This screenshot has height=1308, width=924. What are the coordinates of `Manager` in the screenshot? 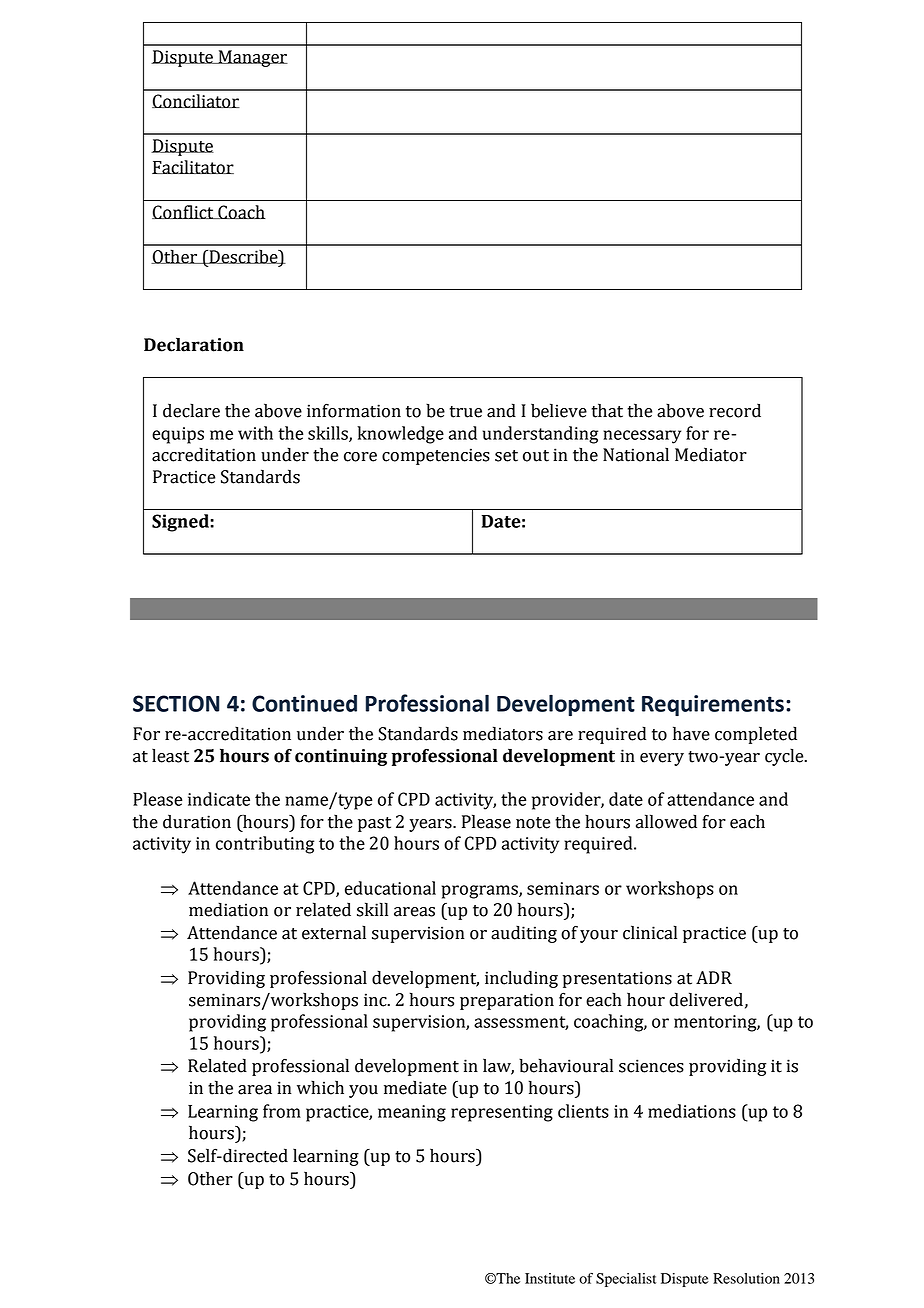 It's located at (252, 58).
